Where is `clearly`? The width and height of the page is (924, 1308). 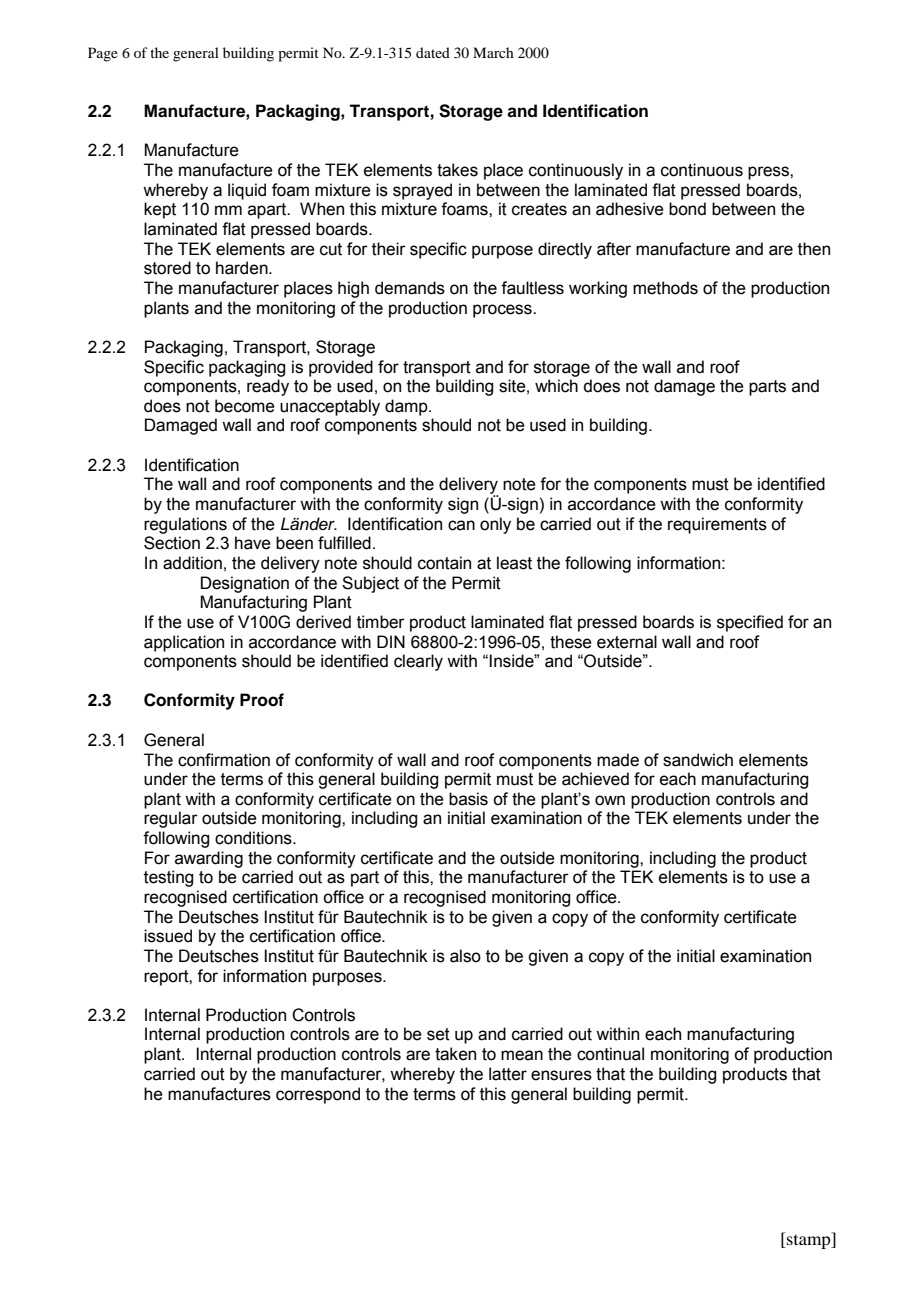 clearly is located at coordinates (418, 662).
